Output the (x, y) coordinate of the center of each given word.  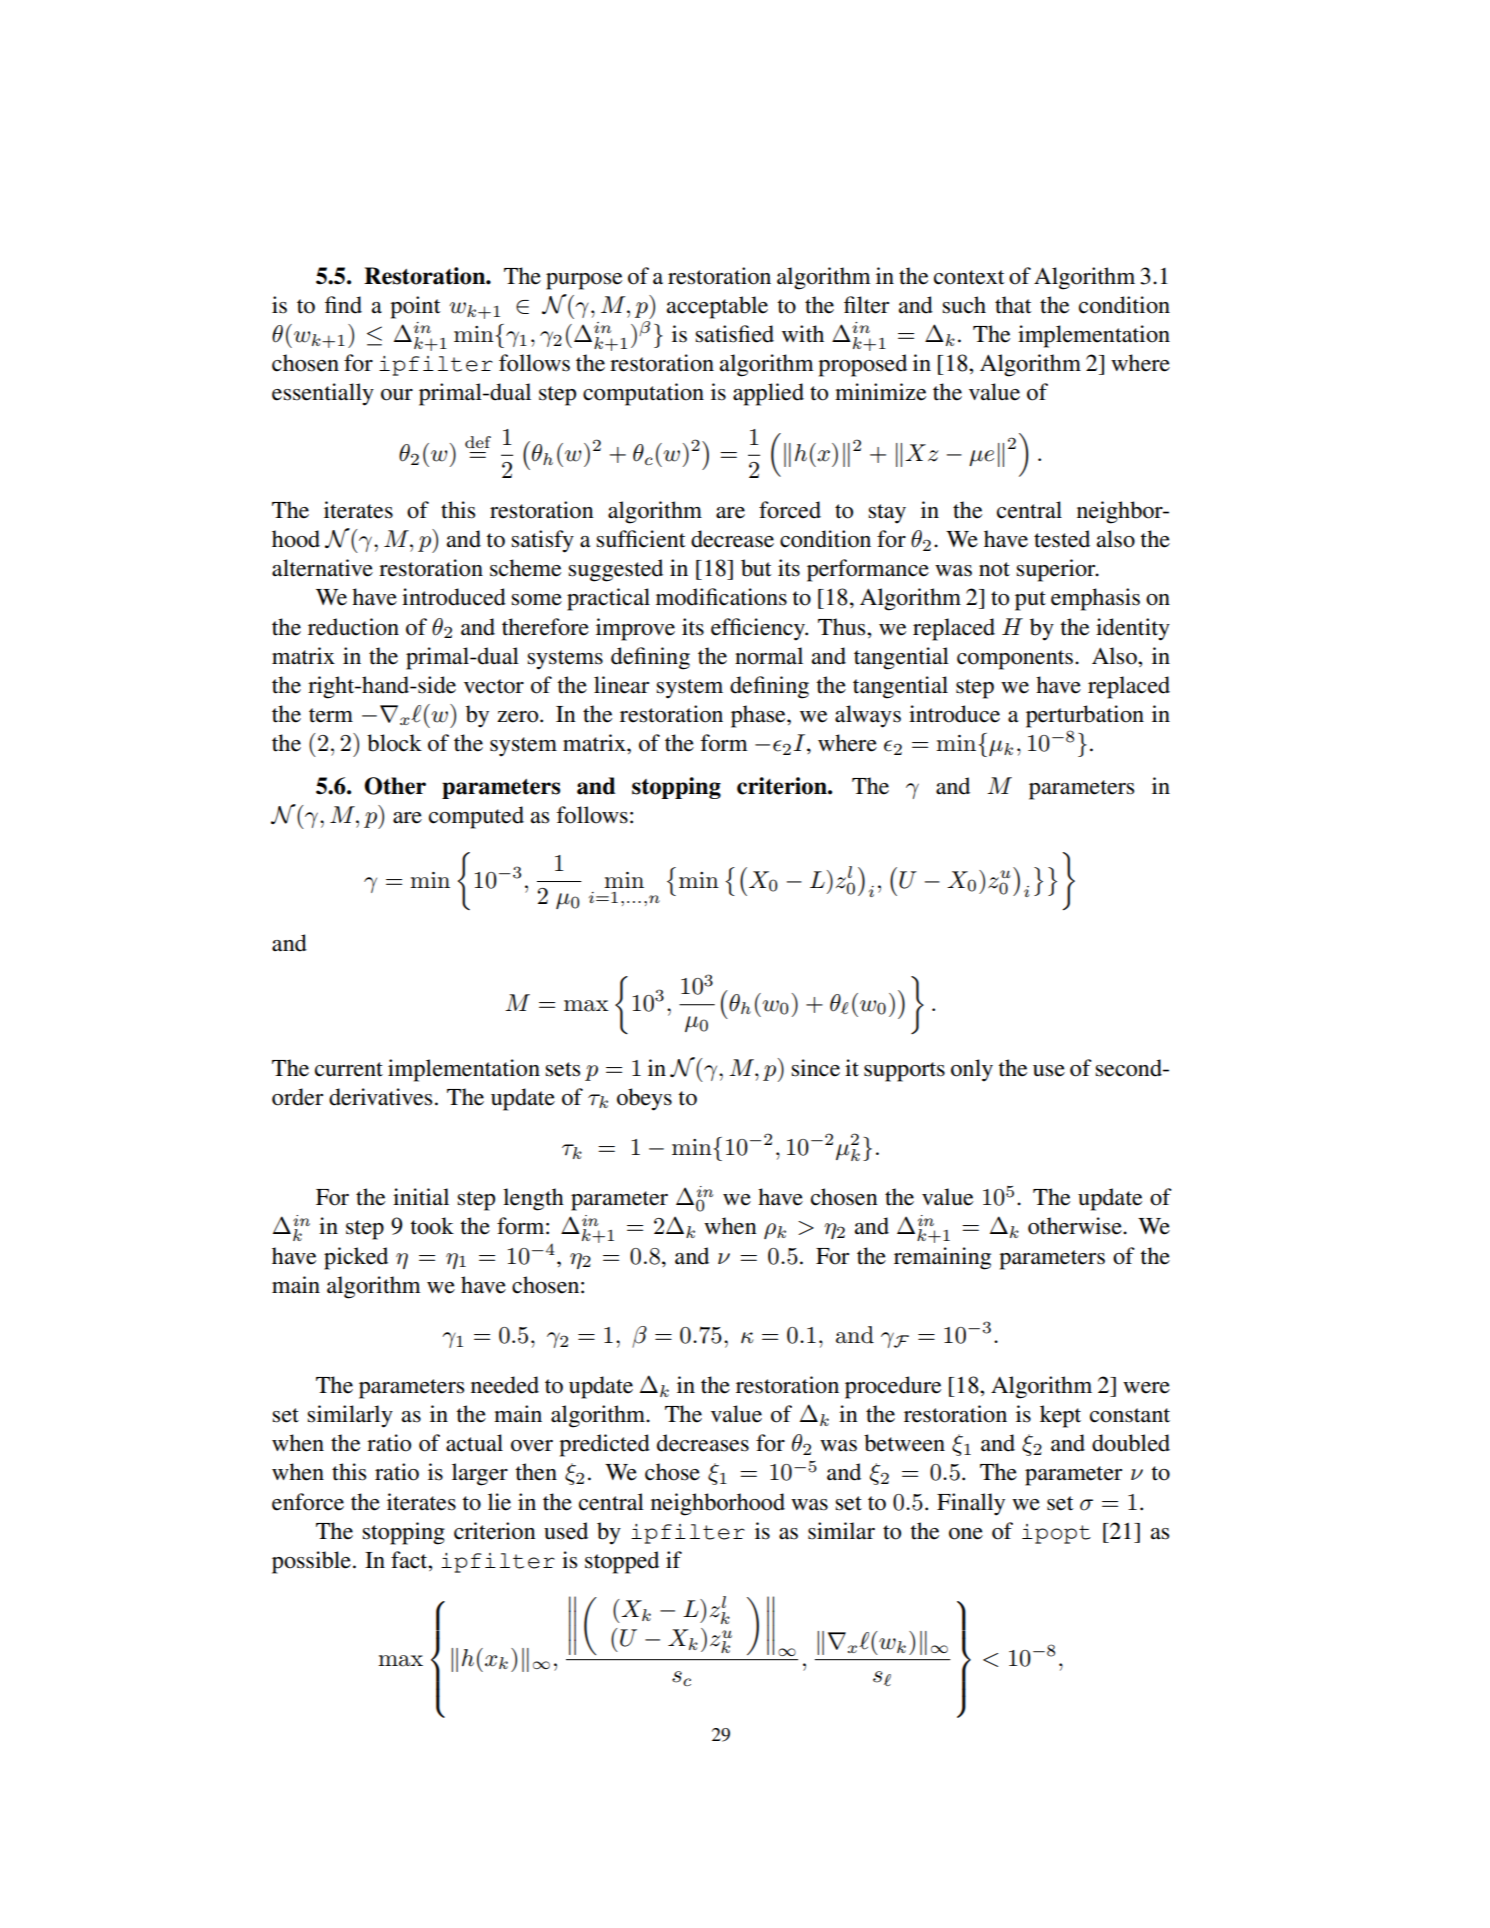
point (415, 307)
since (816, 1068)
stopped (622, 1562)
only (972, 1070)
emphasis (1095, 599)
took (432, 1226)
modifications (721, 597)
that (1013, 305)
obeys (644, 1099)
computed (476, 817)
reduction (353, 627)
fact (410, 1560)
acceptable (717, 307)
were (1146, 1388)
